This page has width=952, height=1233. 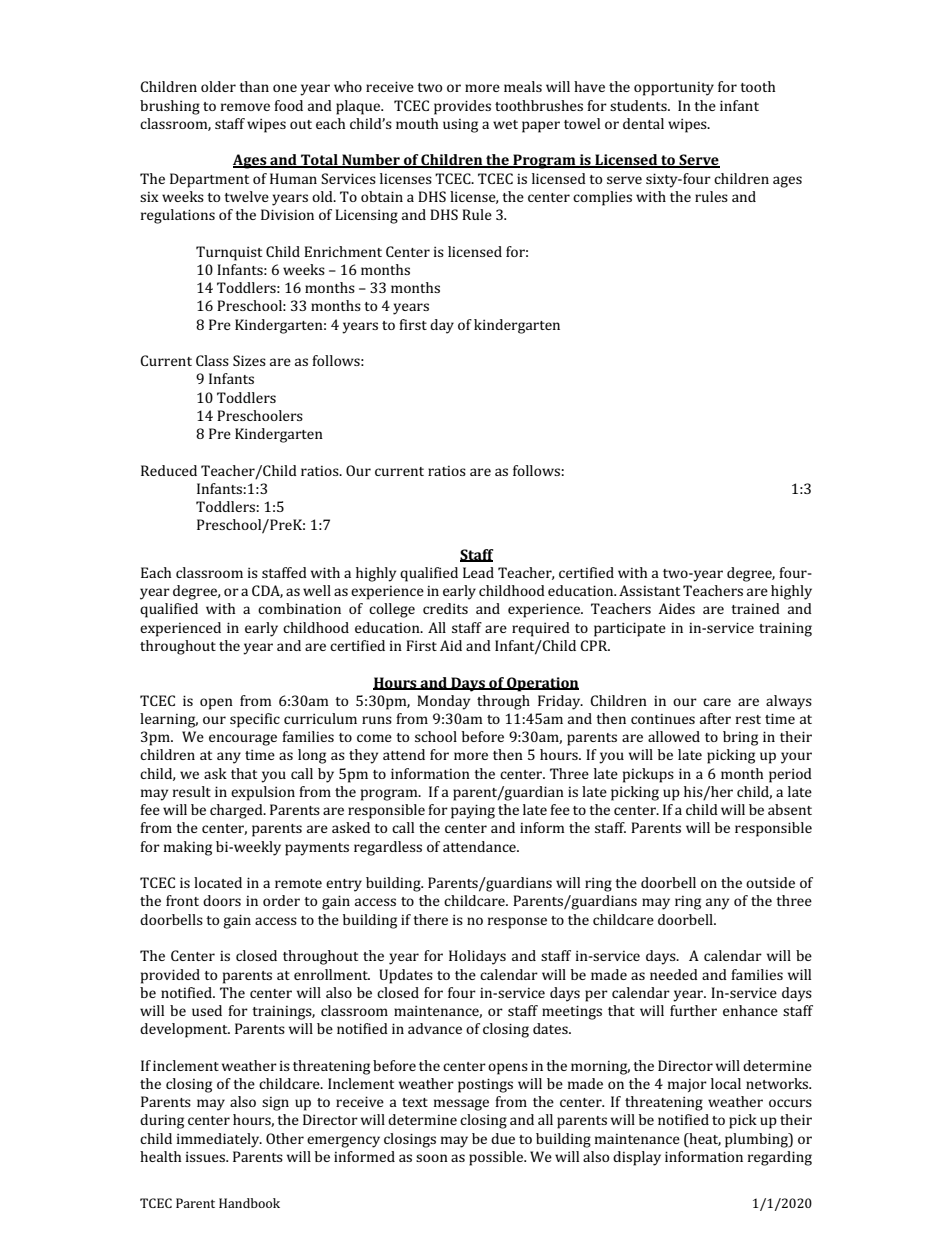 What do you see at coordinates (460, 126) in the page?
I see `using` at bounding box center [460, 126].
